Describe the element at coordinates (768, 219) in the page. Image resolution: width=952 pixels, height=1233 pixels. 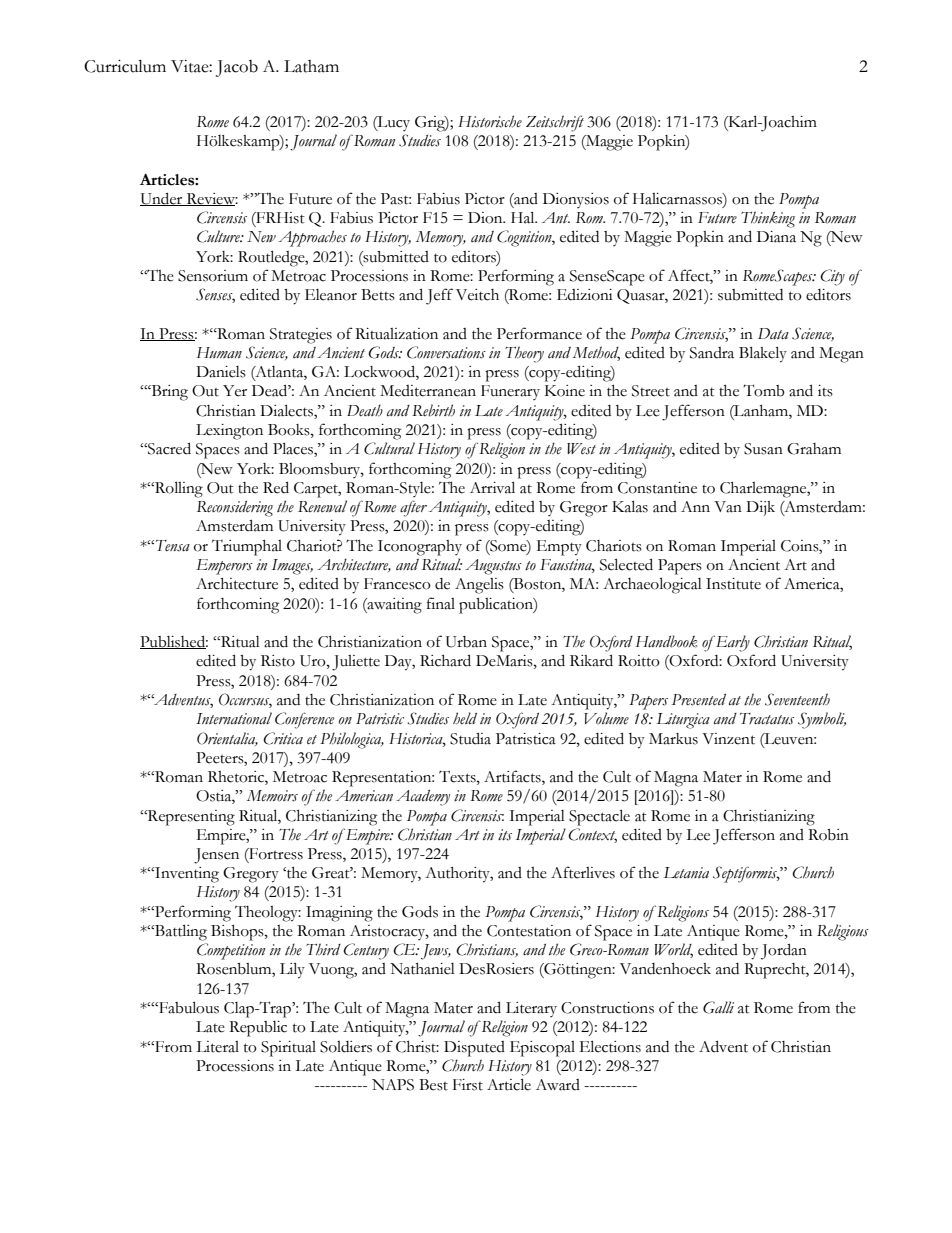
I see `Thinking` at that location.
